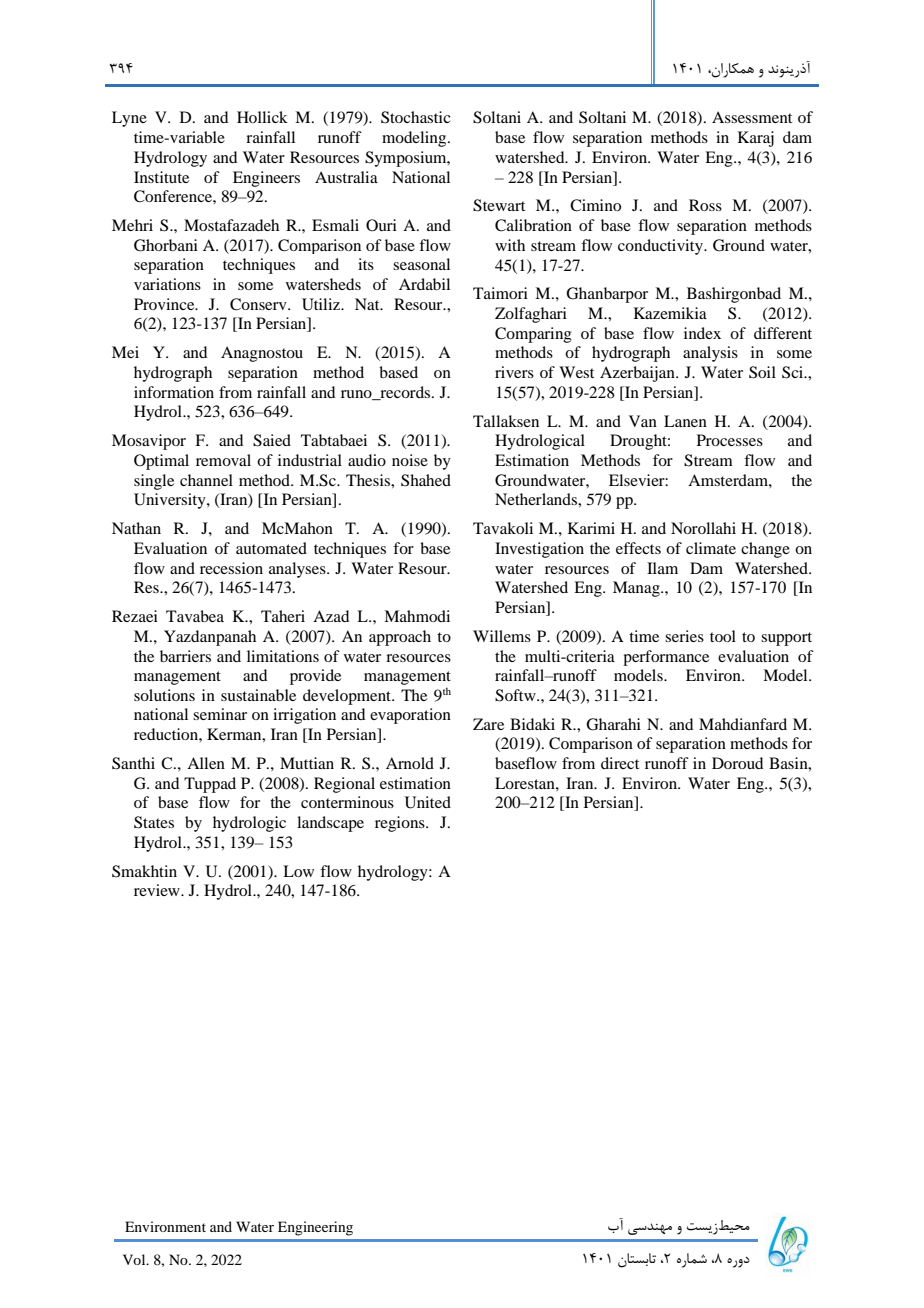  Describe the element at coordinates (231, 568) in the image. I see `recession` at that location.
